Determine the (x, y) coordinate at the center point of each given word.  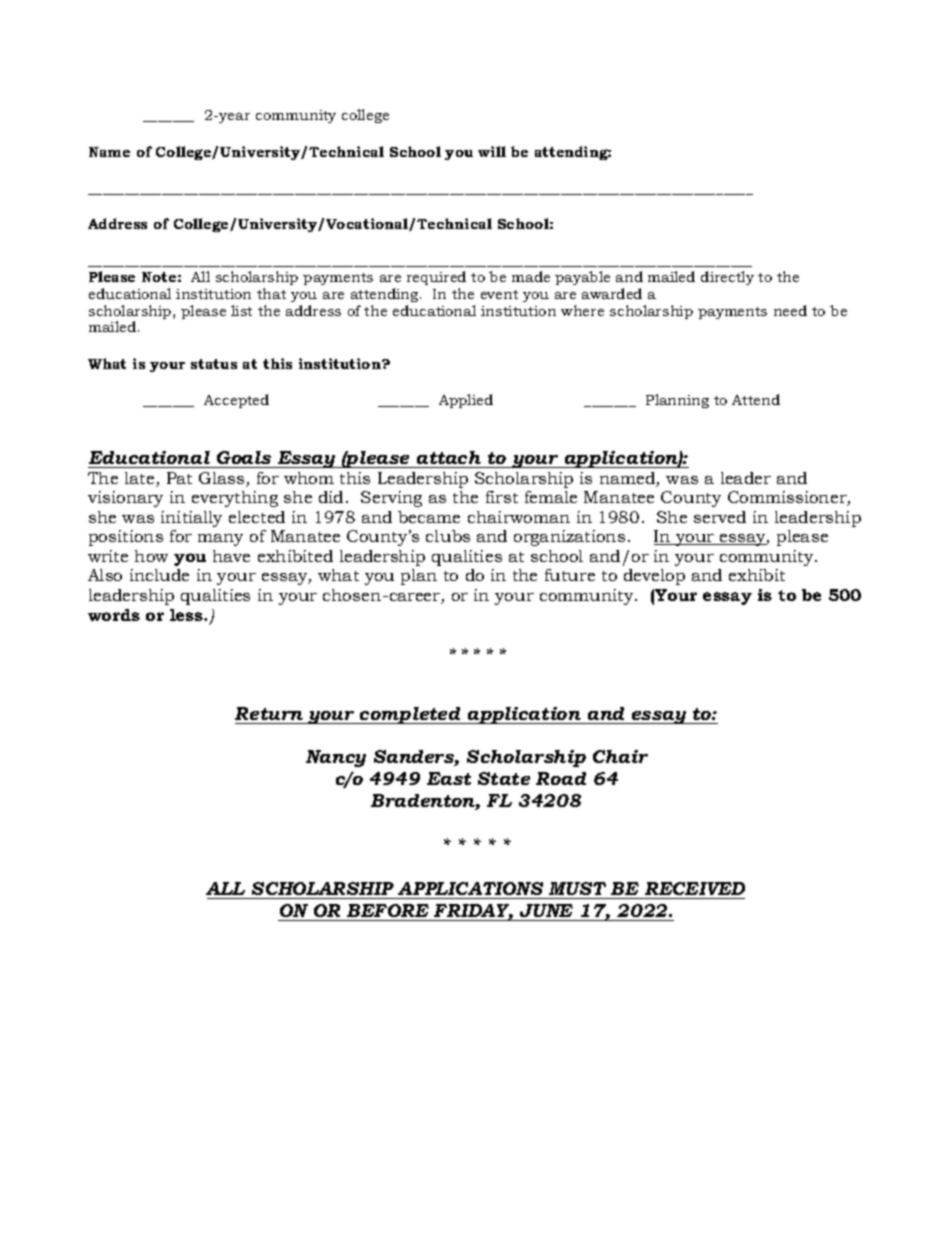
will (492, 151)
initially (191, 519)
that (271, 293)
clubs (448, 536)
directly (727, 278)
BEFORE (388, 910)
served (720, 517)
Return (269, 713)
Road (561, 778)
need (790, 310)
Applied (466, 401)
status (214, 364)
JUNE (546, 910)
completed (410, 715)
